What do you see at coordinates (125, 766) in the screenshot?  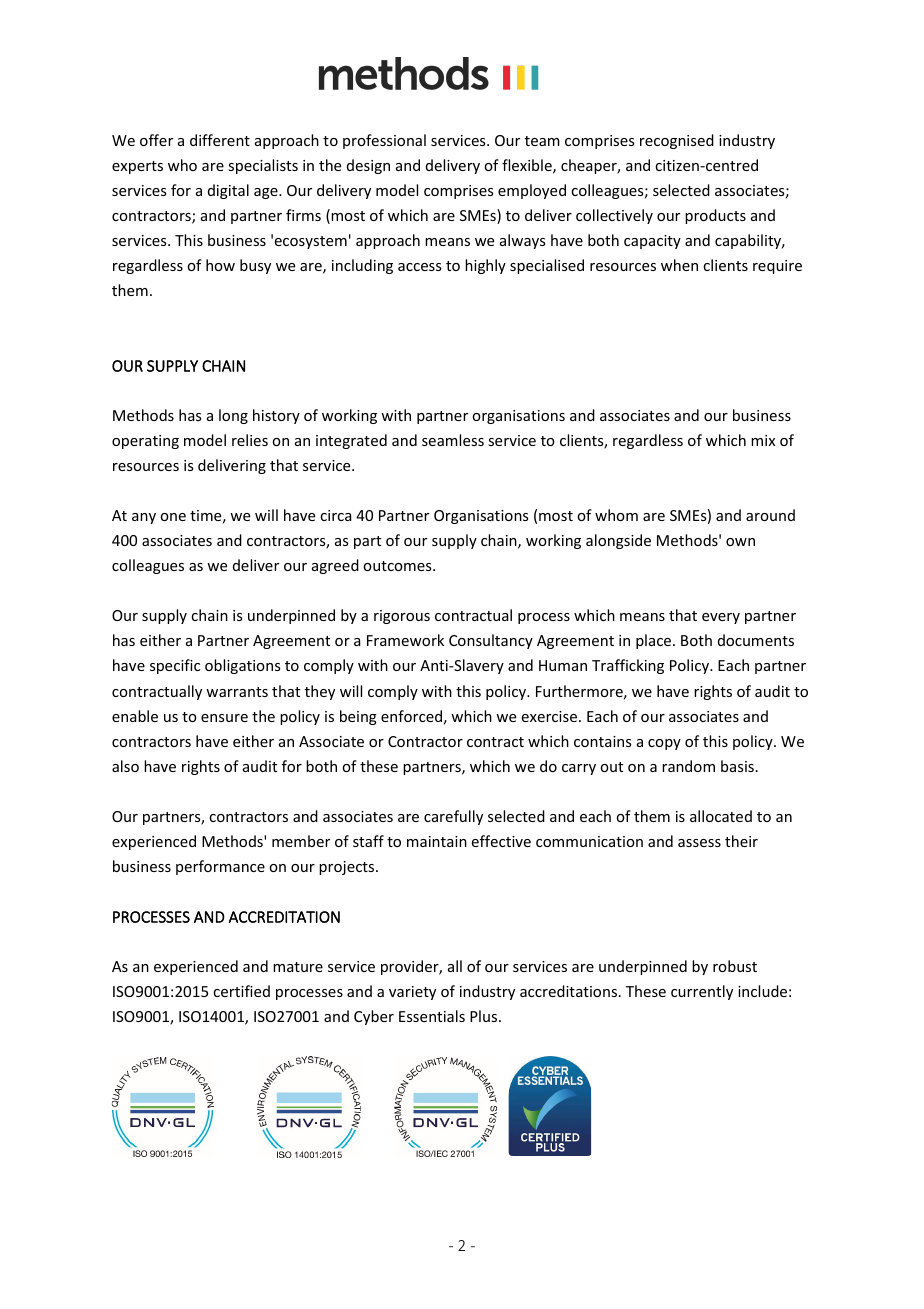 I see `also` at bounding box center [125, 766].
